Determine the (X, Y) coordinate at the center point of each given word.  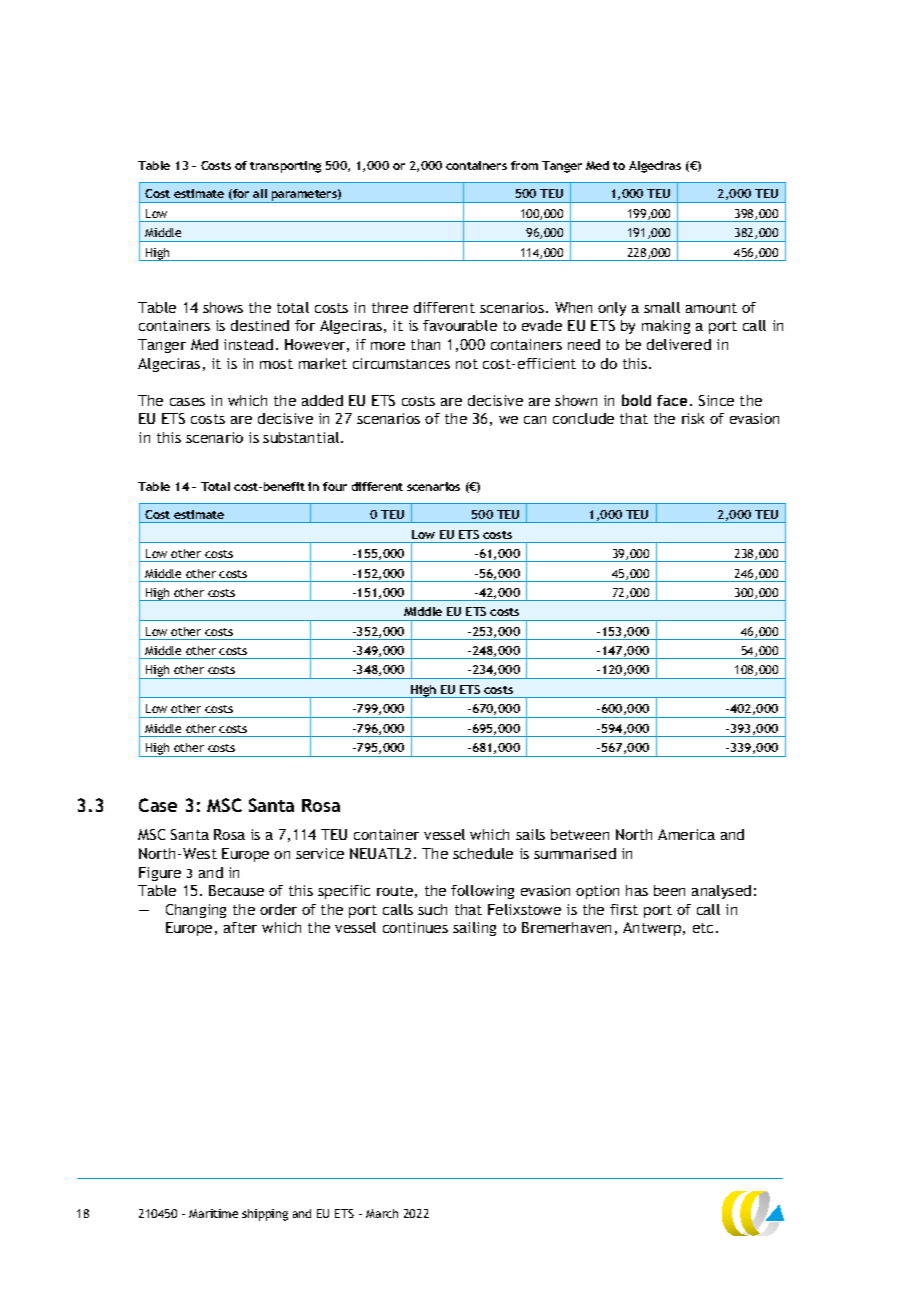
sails (530, 834)
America (686, 834)
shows (223, 307)
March (382, 1213)
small (662, 307)
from (524, 165)
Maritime (213, 1213)
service (320, 853)
